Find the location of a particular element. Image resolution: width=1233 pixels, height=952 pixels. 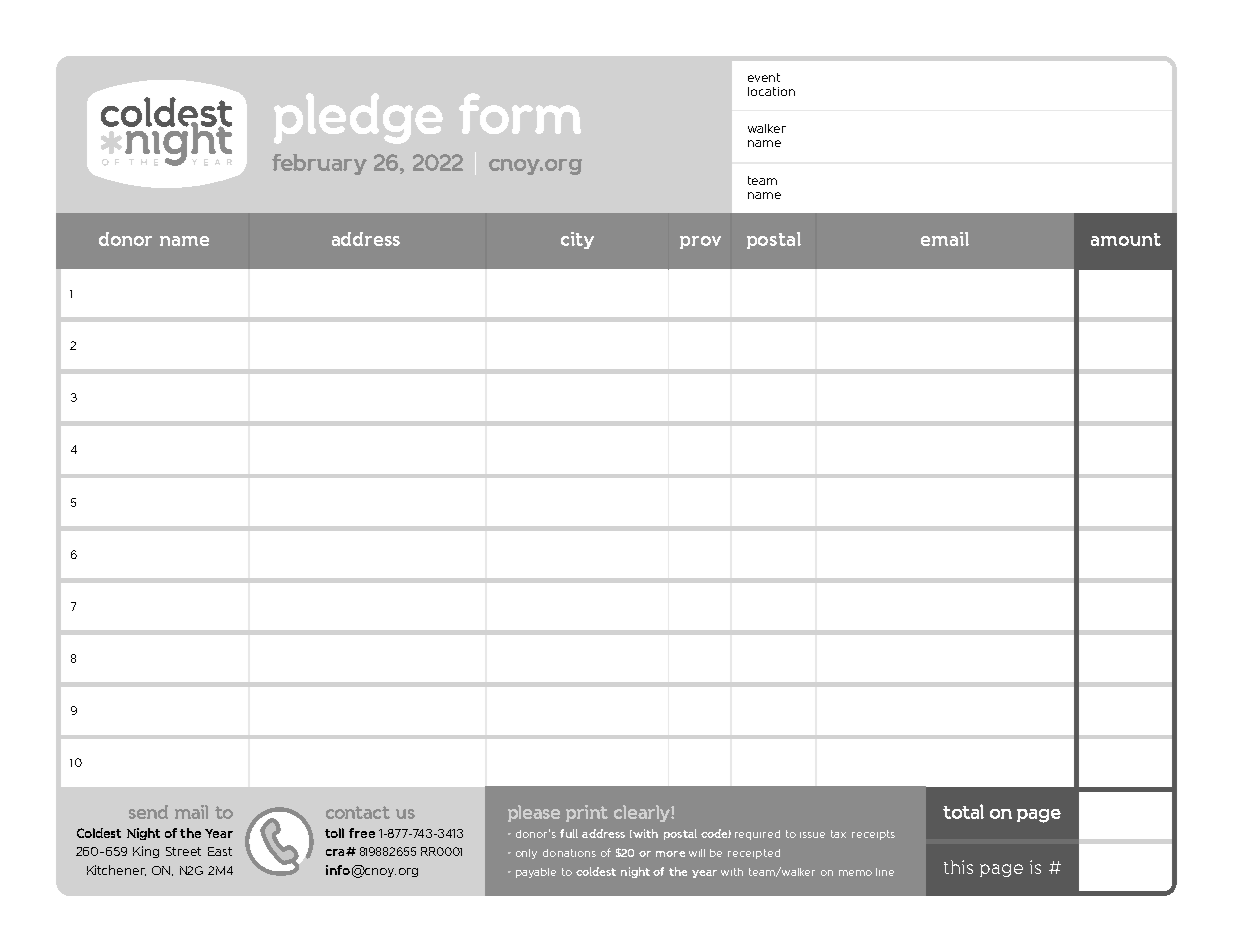

total is located at coordinates (963, 811).
